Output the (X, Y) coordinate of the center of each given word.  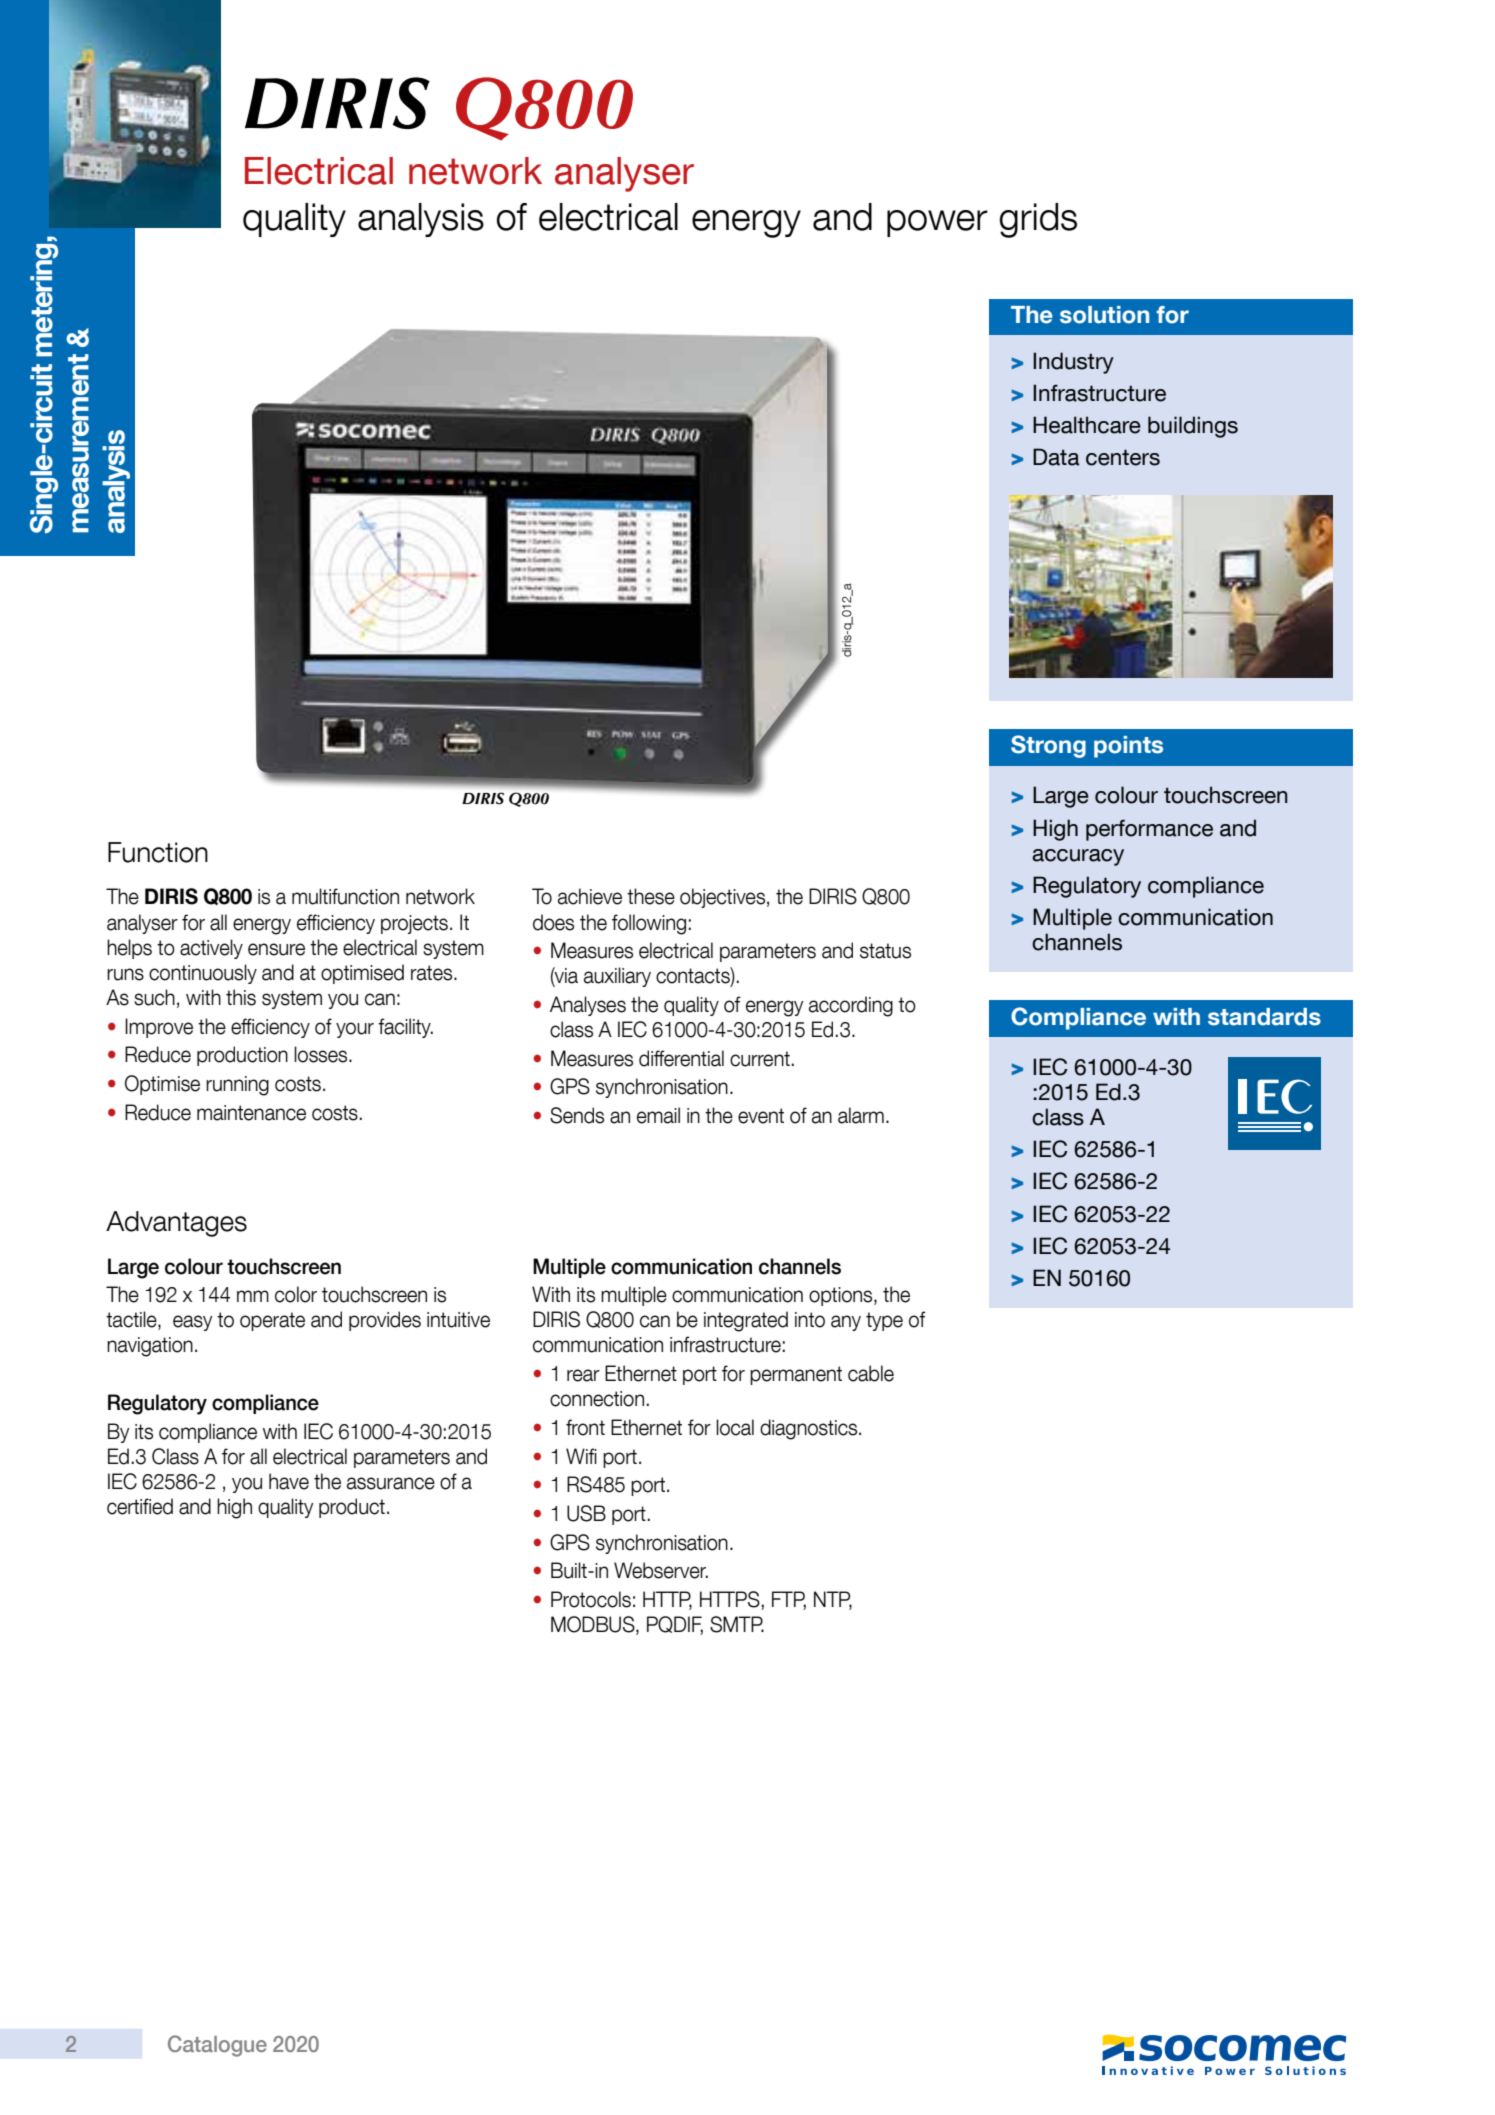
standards (1264, 1017)
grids (1038, 220)
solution (1104, 315)
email (658, 1115)
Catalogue (217, 2046)
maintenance (251, 1113)
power (937, 223)
